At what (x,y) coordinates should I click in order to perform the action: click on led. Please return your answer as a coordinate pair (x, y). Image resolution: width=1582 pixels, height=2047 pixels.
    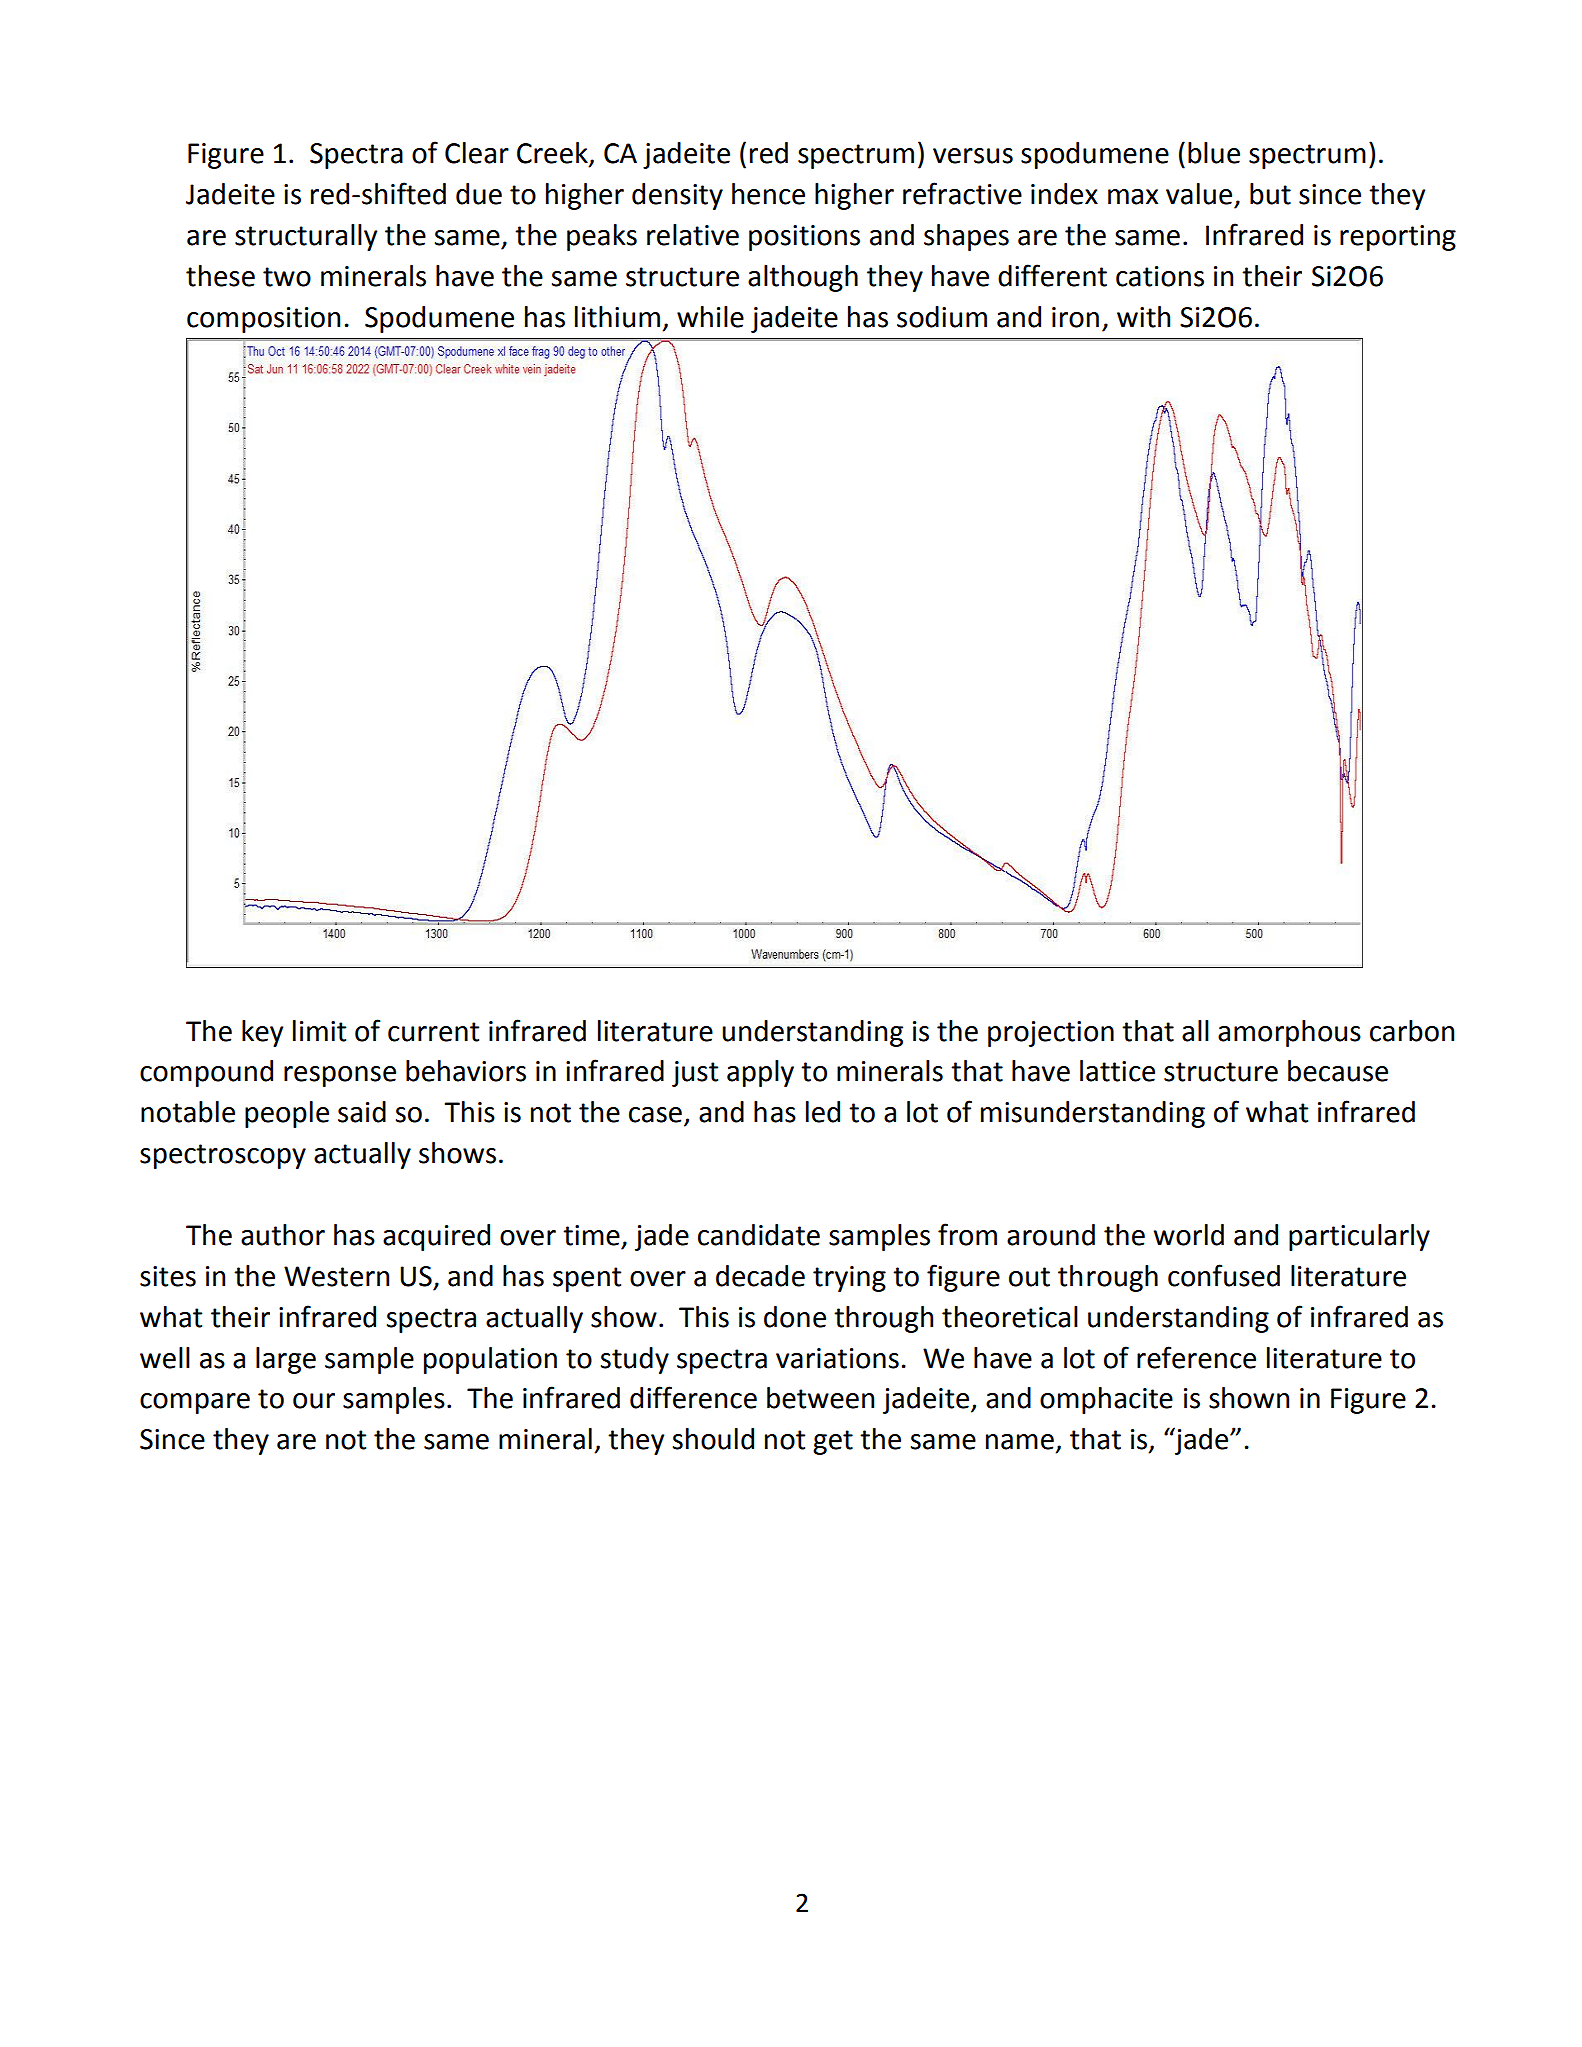
    Looking at the image, I should click on (823, 1112).
